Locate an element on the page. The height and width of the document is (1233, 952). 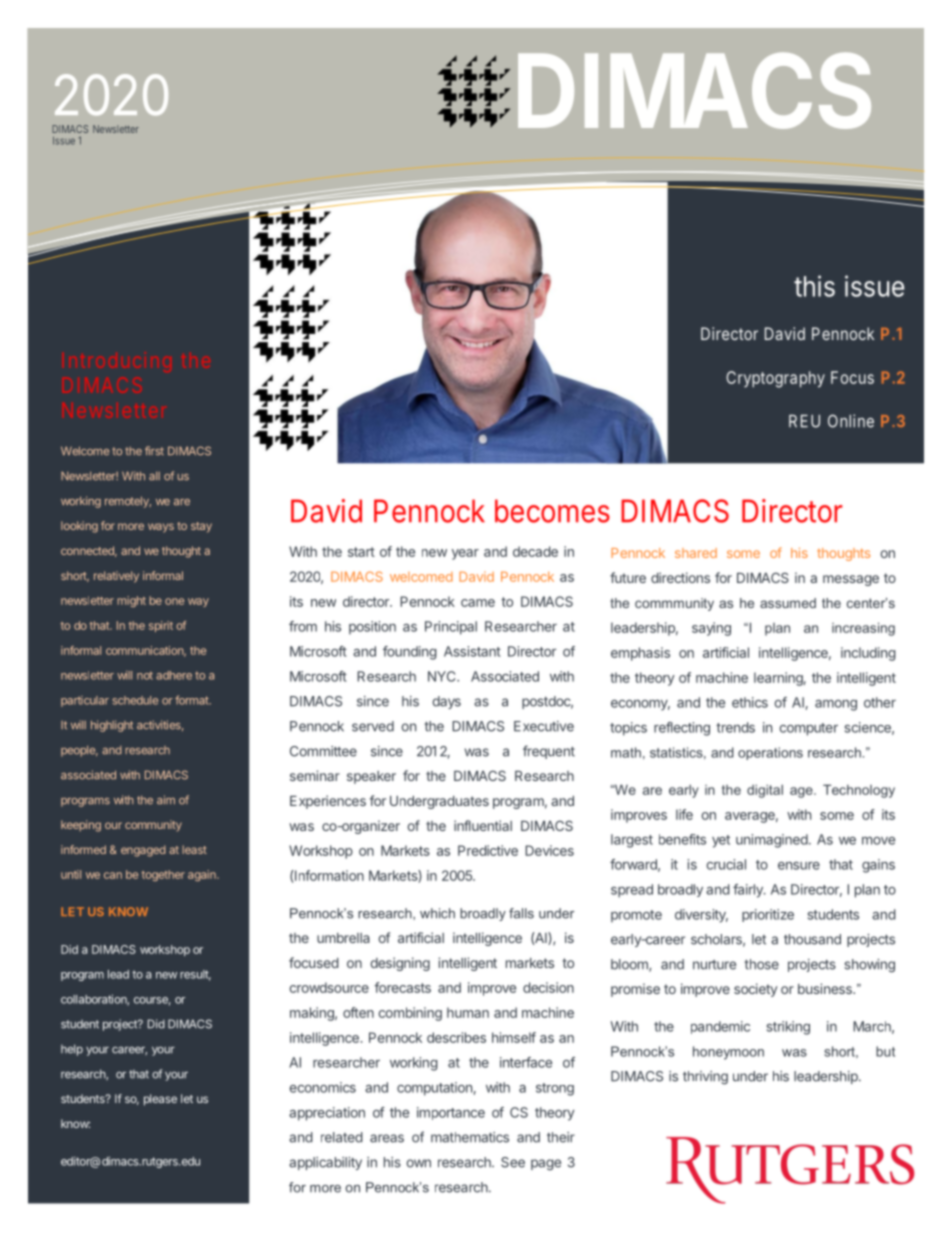
first is located at coordinates (154, 450).
